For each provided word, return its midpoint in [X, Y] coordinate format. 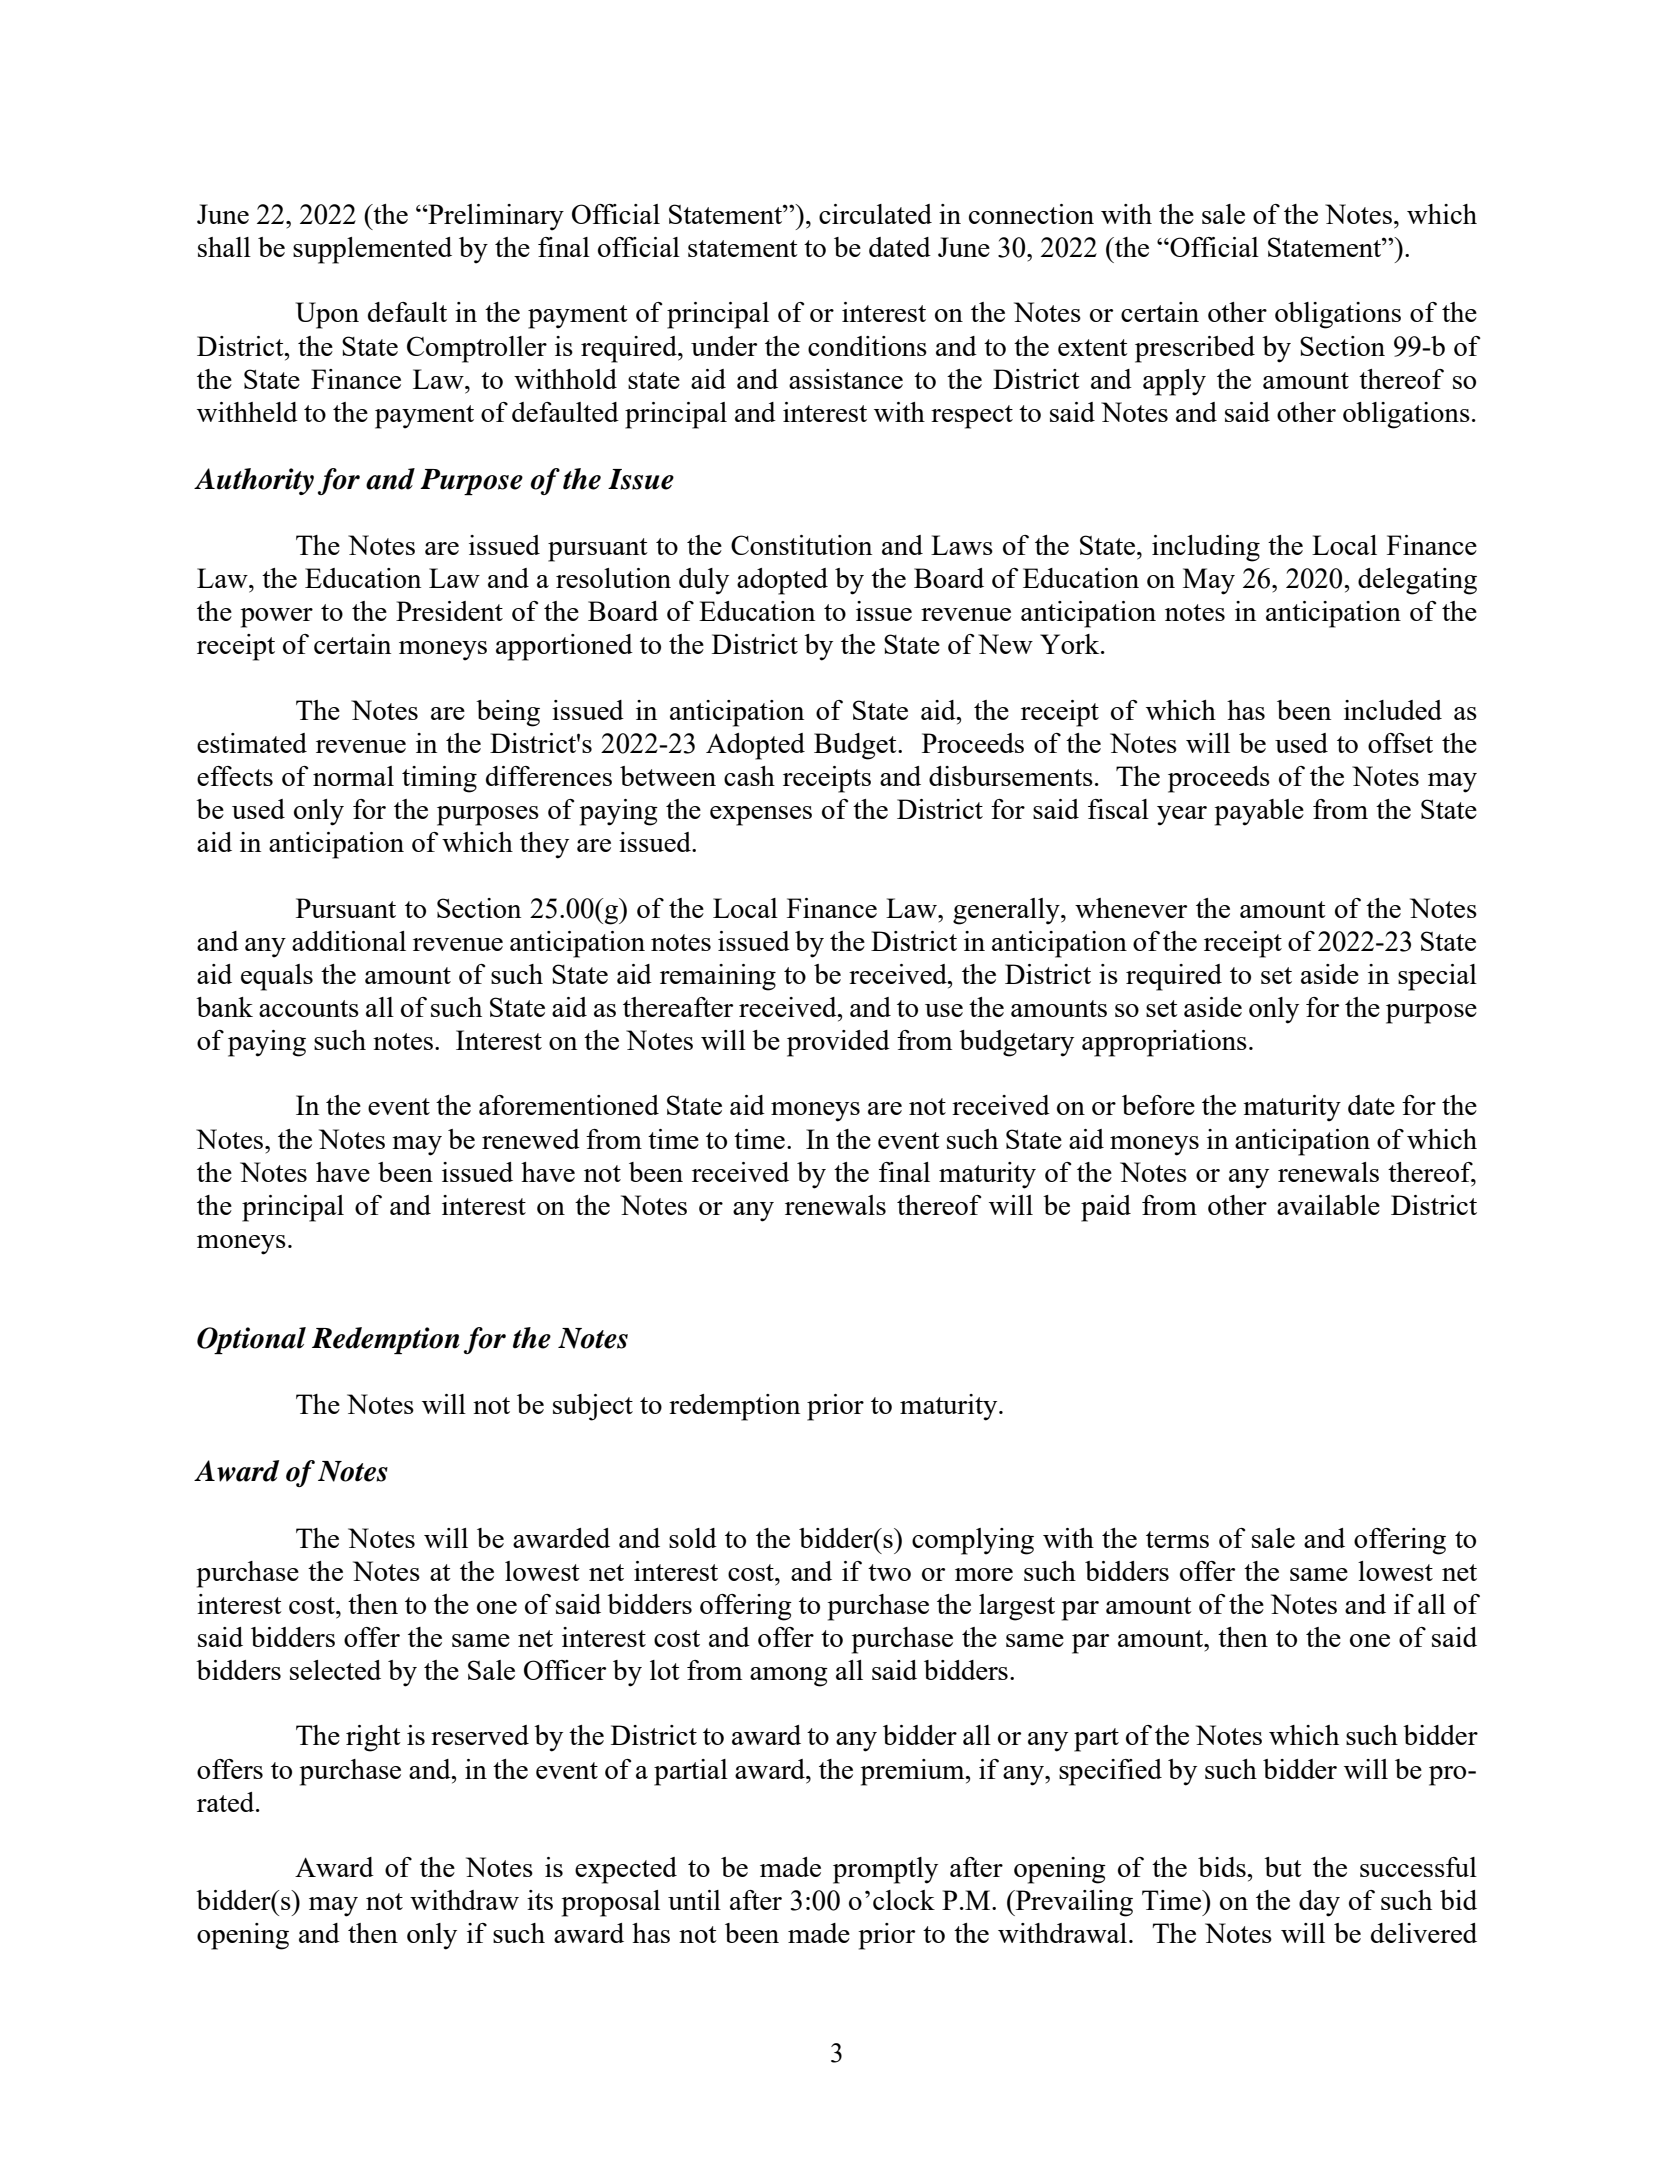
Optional [251, 1340]
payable [1259, 812]
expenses [761, 816]
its [540, 1900]
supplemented [372, 250]
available [1328, 1205]
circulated [875, 214]
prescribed [1195, 349]
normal [353, 776]
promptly [885, 1870]
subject [593, 1407]
